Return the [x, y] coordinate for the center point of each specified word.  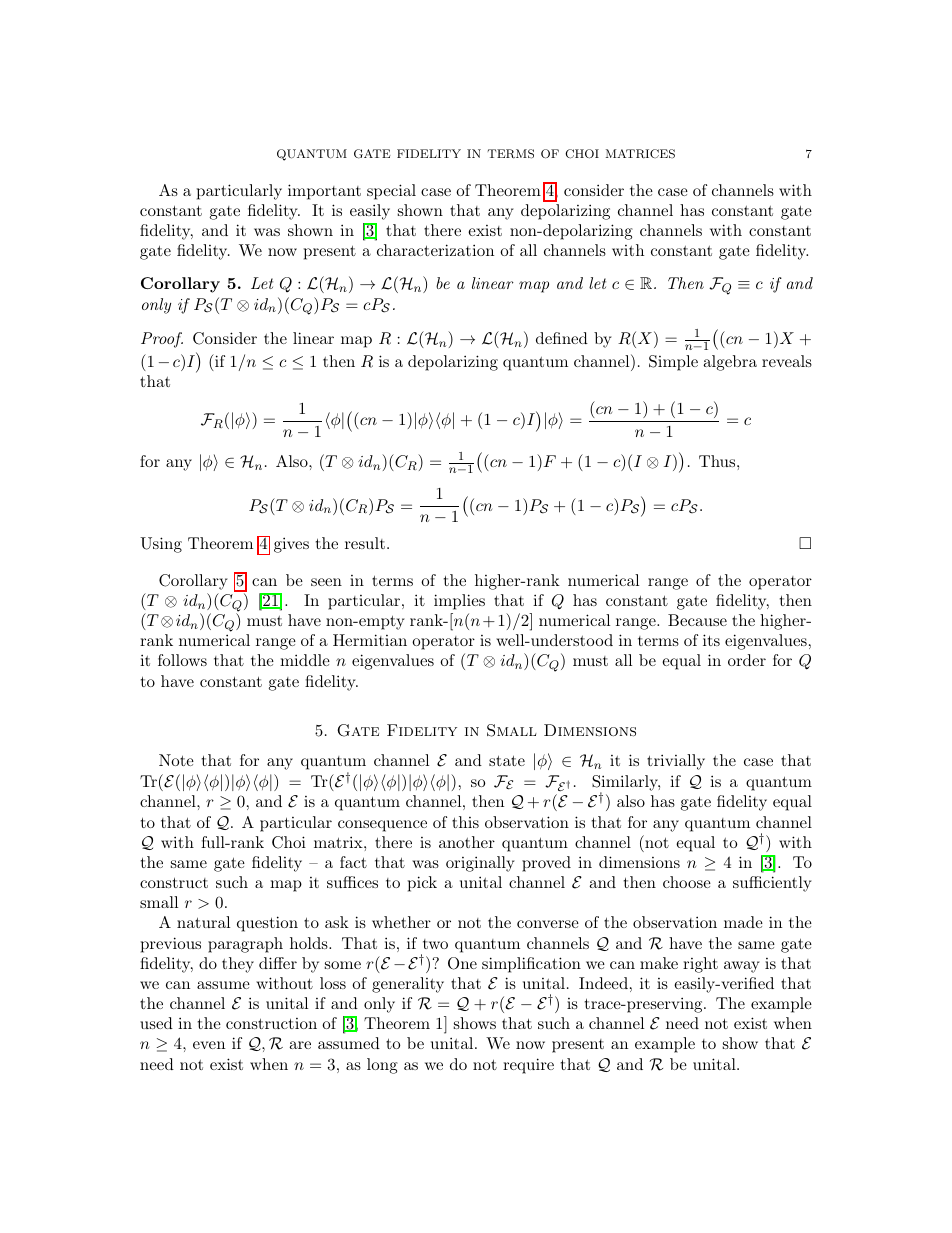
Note [176, 760]
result [365, 543]
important [324, 192]
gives [291, 545]
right [700, 965]
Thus [718, 461]
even [209, 1045]
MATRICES [640, 154]
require [528, 1066]
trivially [676, 762]
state [507, 760]
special [391, 192]
